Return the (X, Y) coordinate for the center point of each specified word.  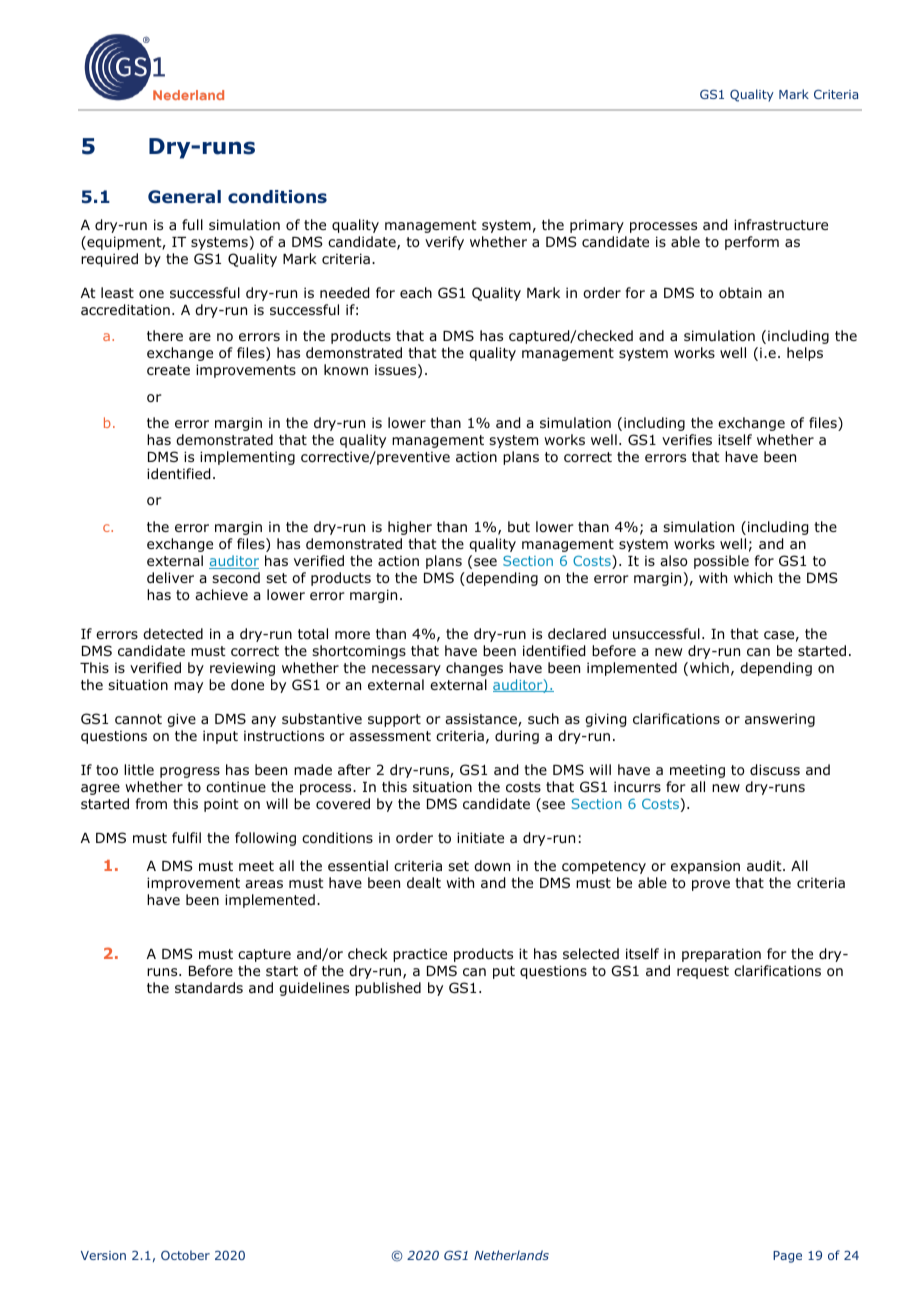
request (703, 972)
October (185, 1255)
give (181, 720)
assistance (482, 720)
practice (420, 955)
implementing (247, 458)
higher (410, 528)
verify (444, 243)
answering (780, 720)
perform (752, 243)
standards (209, 987)
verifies (687, 439)
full (192, 224)
